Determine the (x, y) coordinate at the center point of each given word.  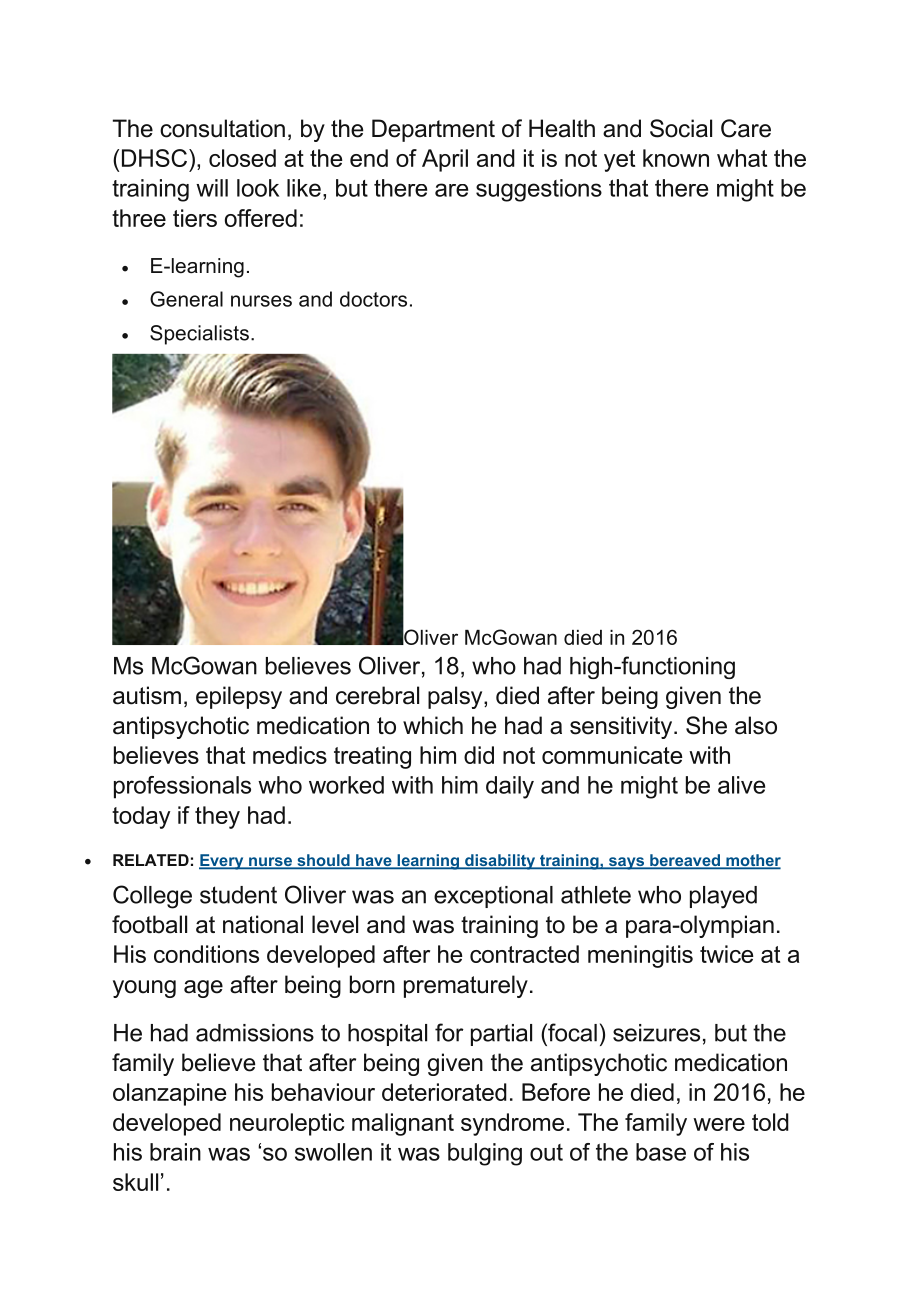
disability (500, 862)
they (217, 817)
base (661, 1152)
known (676, 158)
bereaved (685, 861)
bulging (485, 1154)
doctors (373, 299)
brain (175, 1152)
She (706, 725)
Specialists (199, 335)
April (445, 160)
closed (242, 158)
